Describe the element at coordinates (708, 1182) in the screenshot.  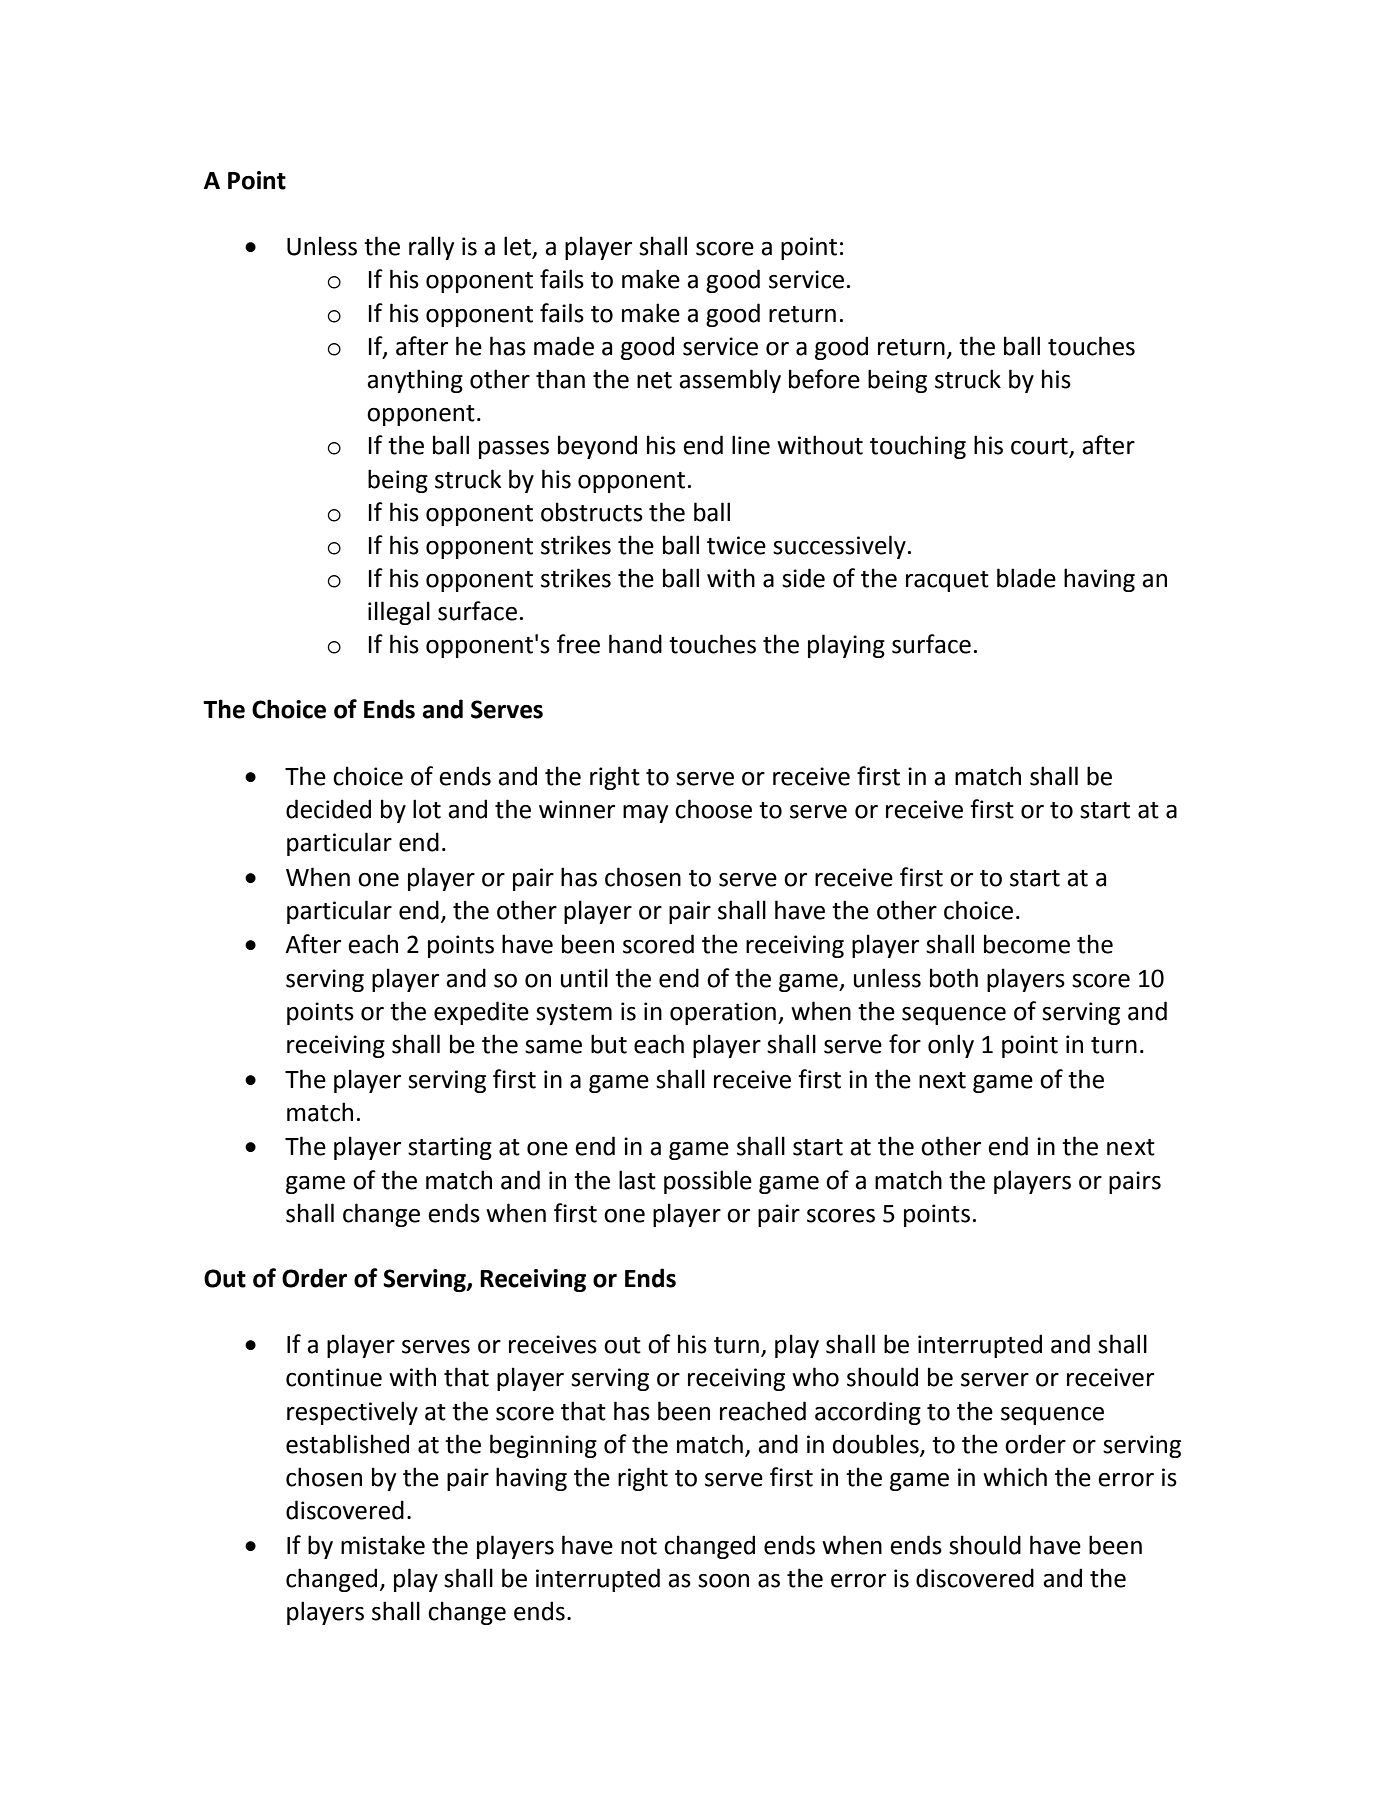
I see `possible` at that location.
